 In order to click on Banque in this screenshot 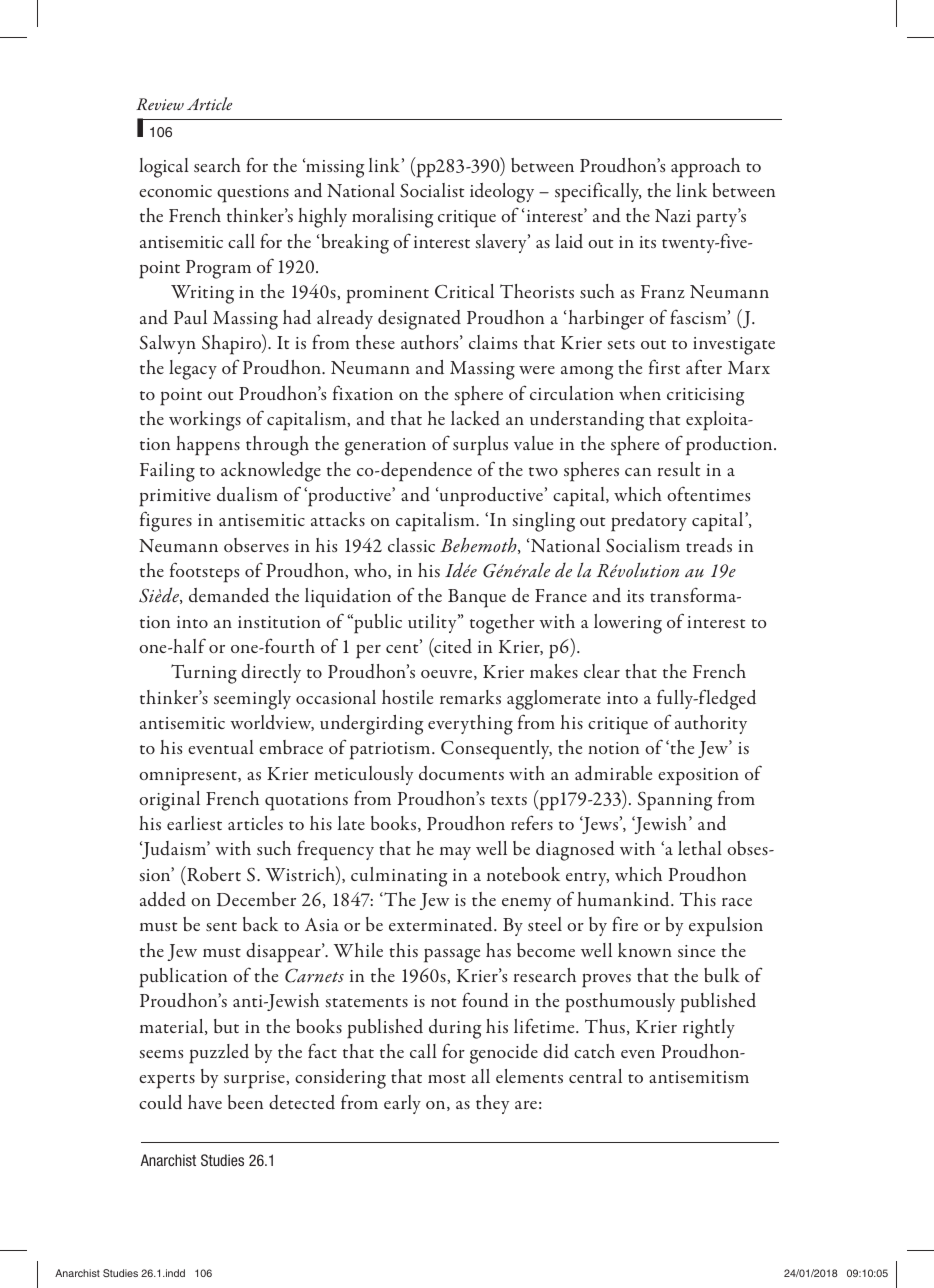, I will do `click(477, 598)`.
